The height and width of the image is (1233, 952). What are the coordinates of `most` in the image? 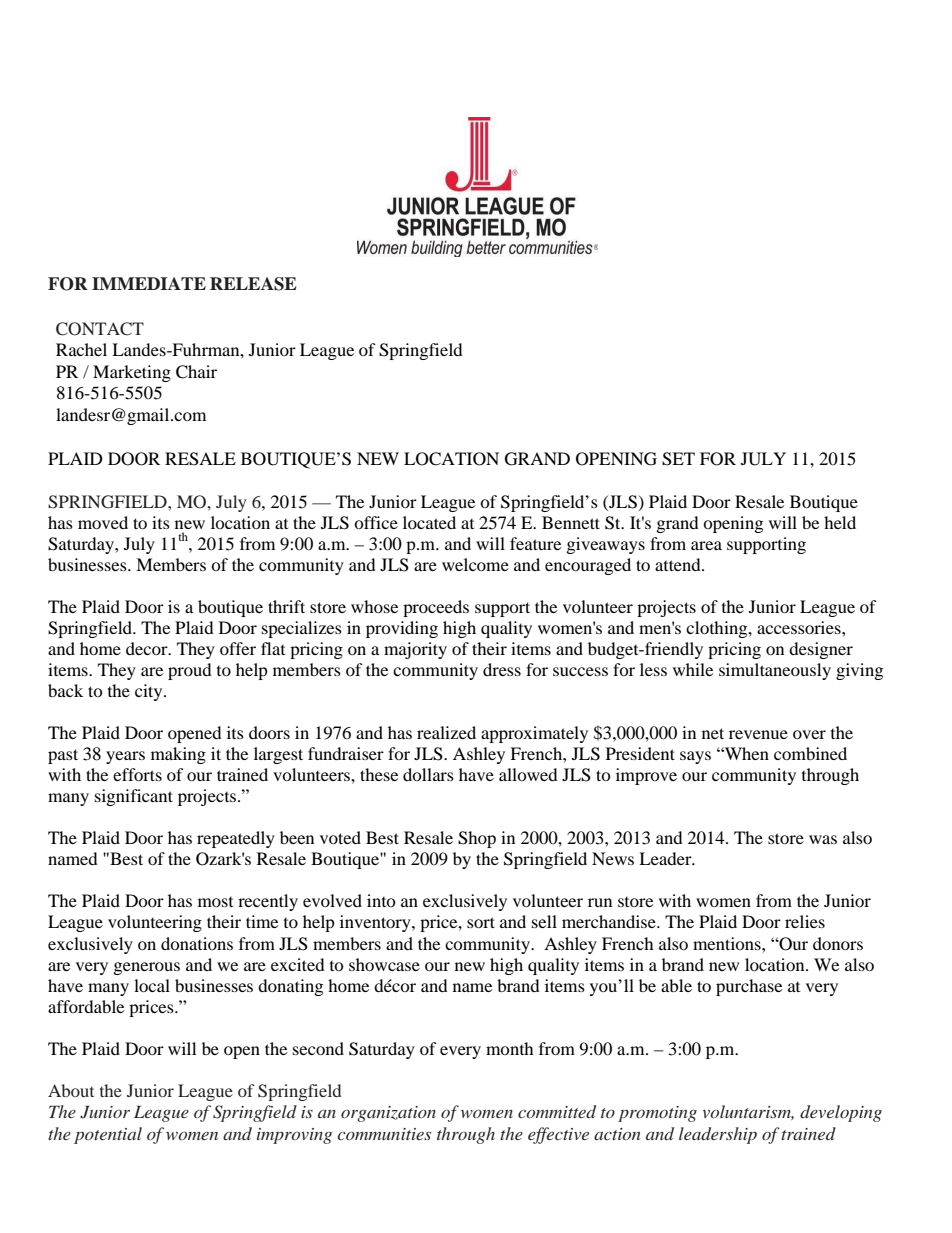 It's located at (215, 902).
